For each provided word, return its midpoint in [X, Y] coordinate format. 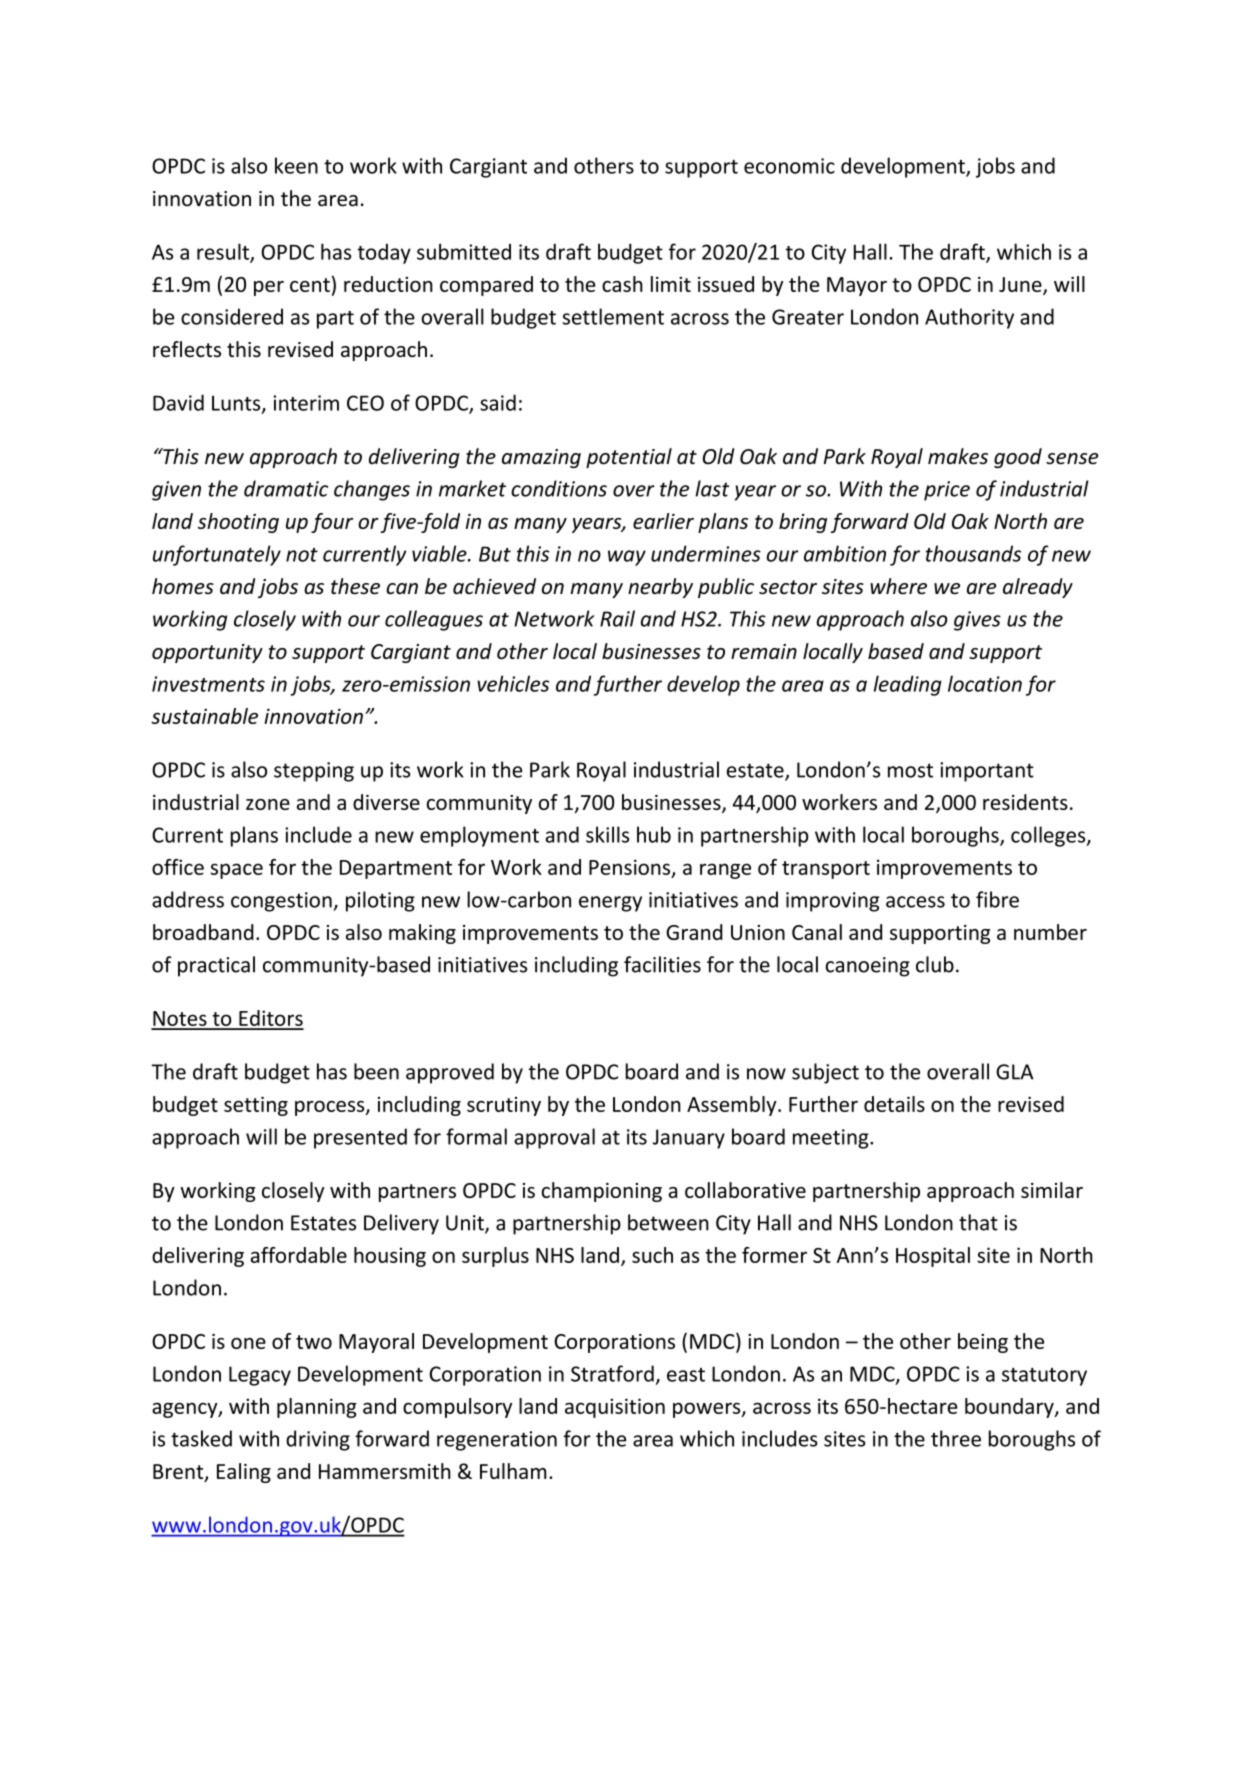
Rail [617, 618]
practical [216, 966]
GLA [1014, 1072]
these [355, 586]
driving [318, 1440]
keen [296, 165]
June [1021, 285]
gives [977, 621]
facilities [662, 964]
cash [622, 284]
